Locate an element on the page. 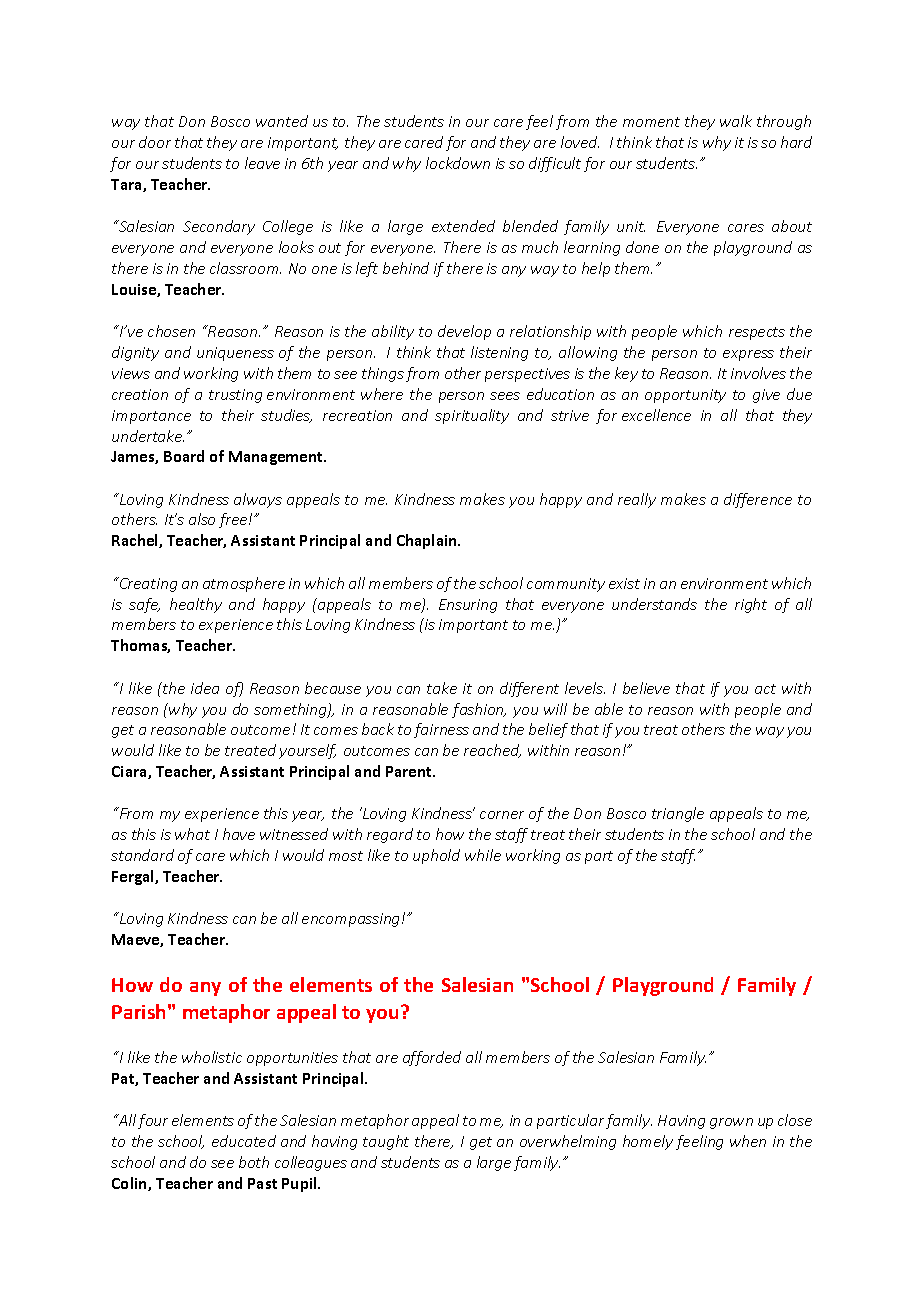 This image has width=924, height=1308. when is located at coordinates (748, 1141).
